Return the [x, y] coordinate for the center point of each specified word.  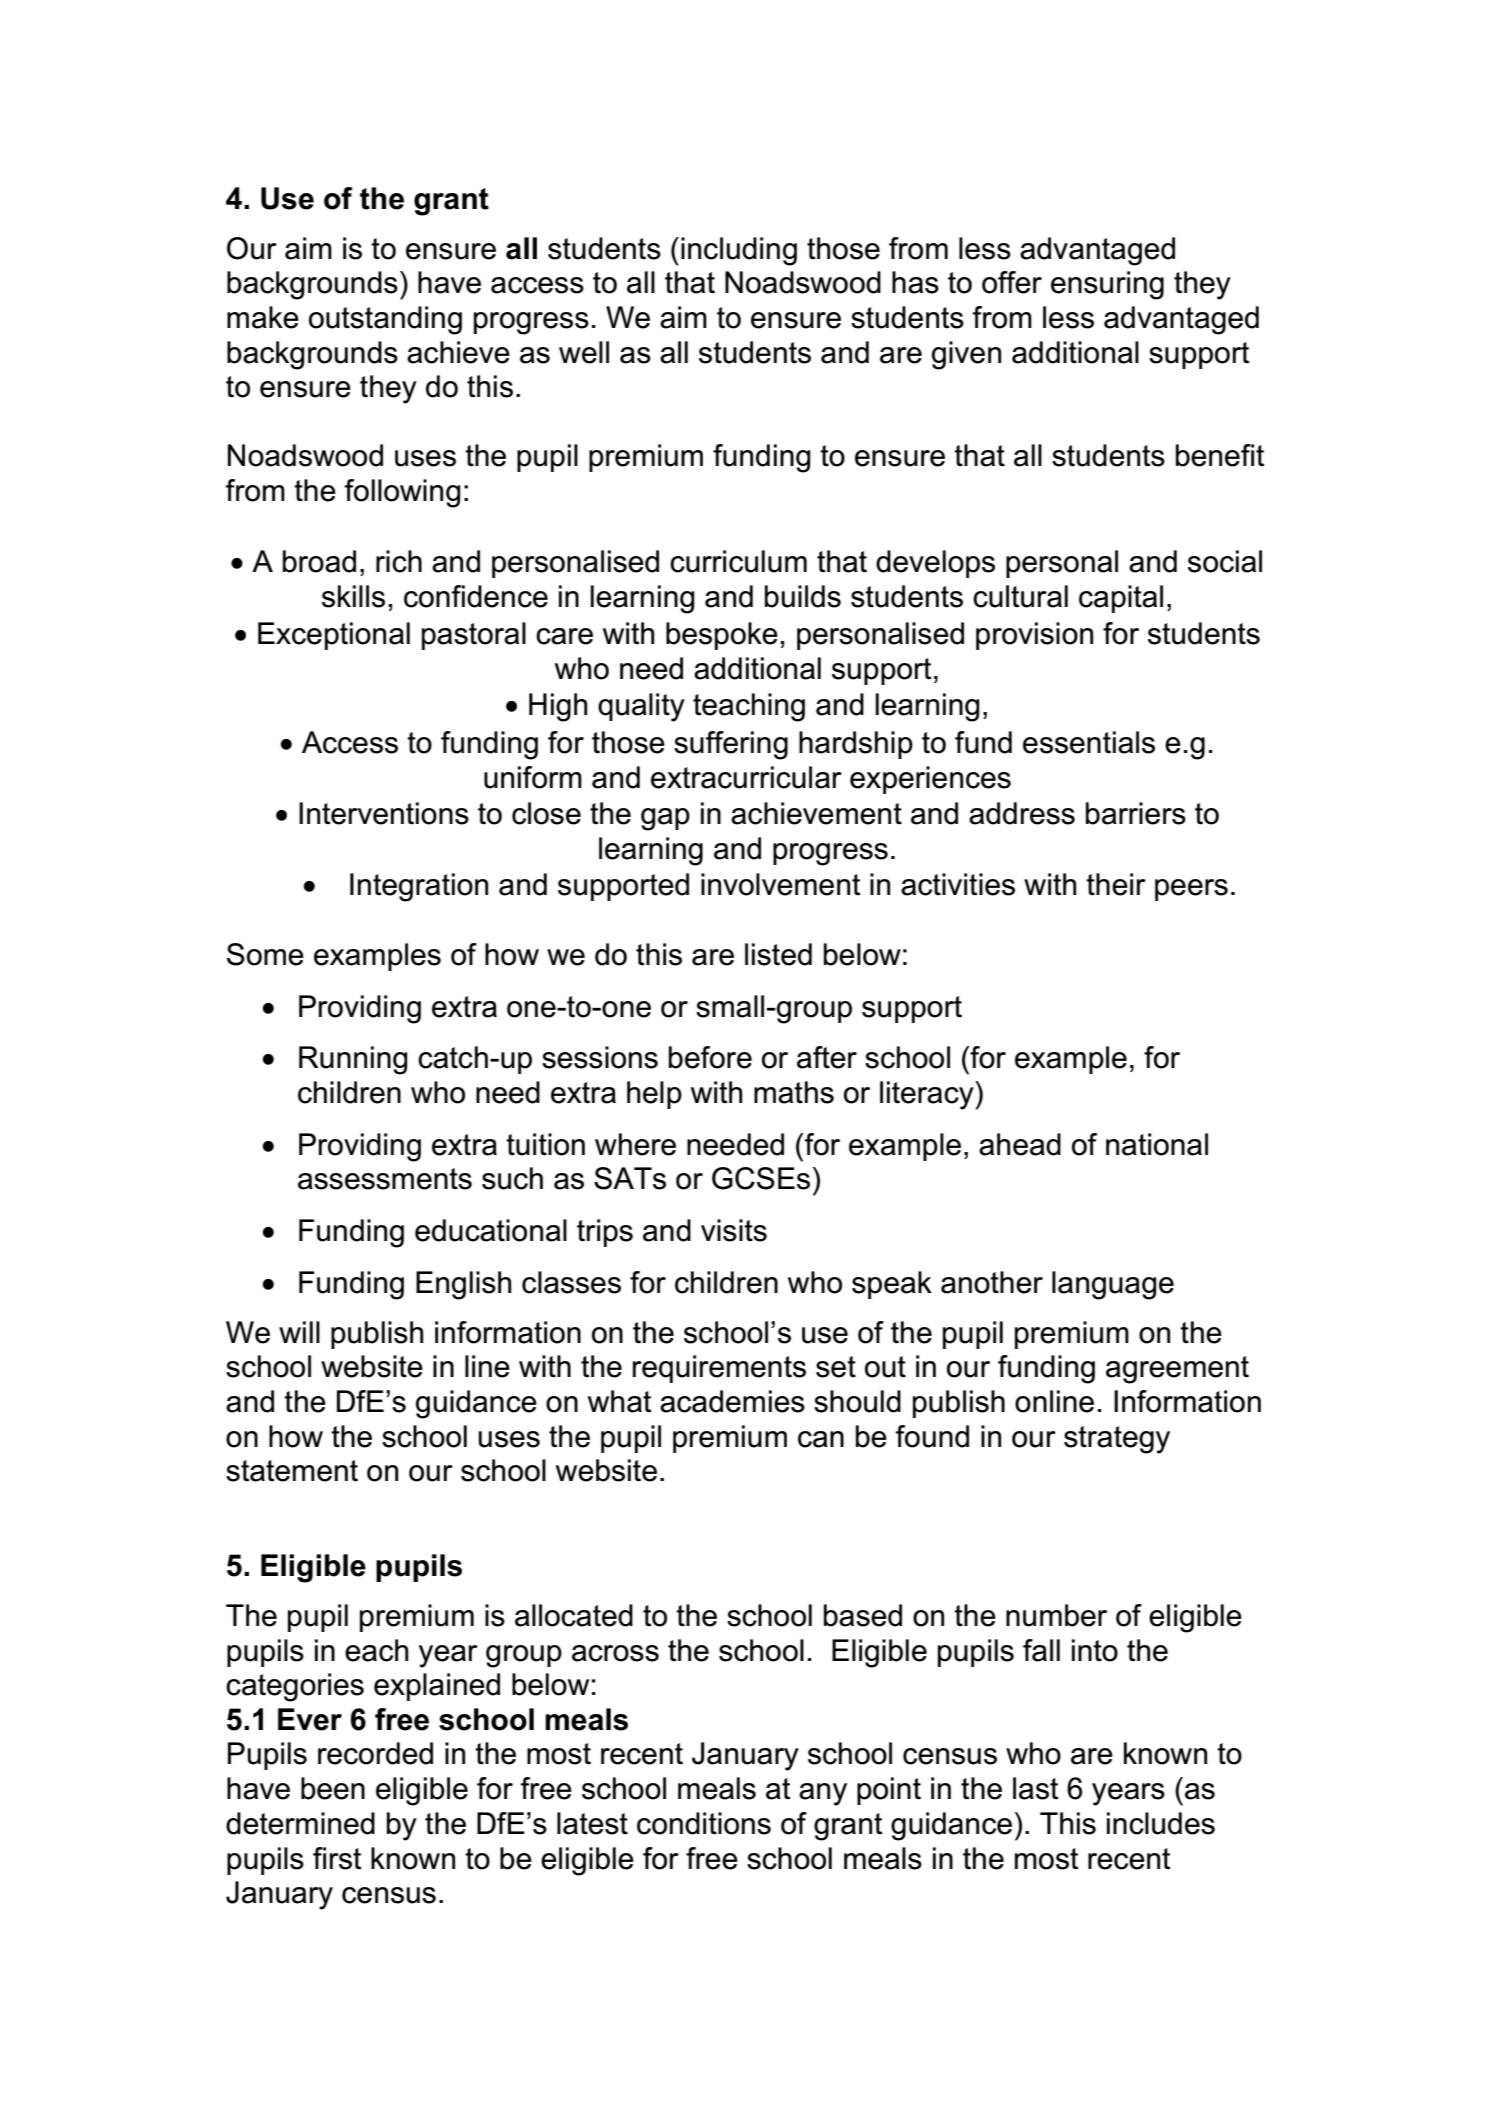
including [739, 251]
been [333, 1788]
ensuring [1107, 285]
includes [1161, 1823]
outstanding [385, 320]
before [710, 1057]
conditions [704, 1823]
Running [353, 1060]
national [1157, 1144]
